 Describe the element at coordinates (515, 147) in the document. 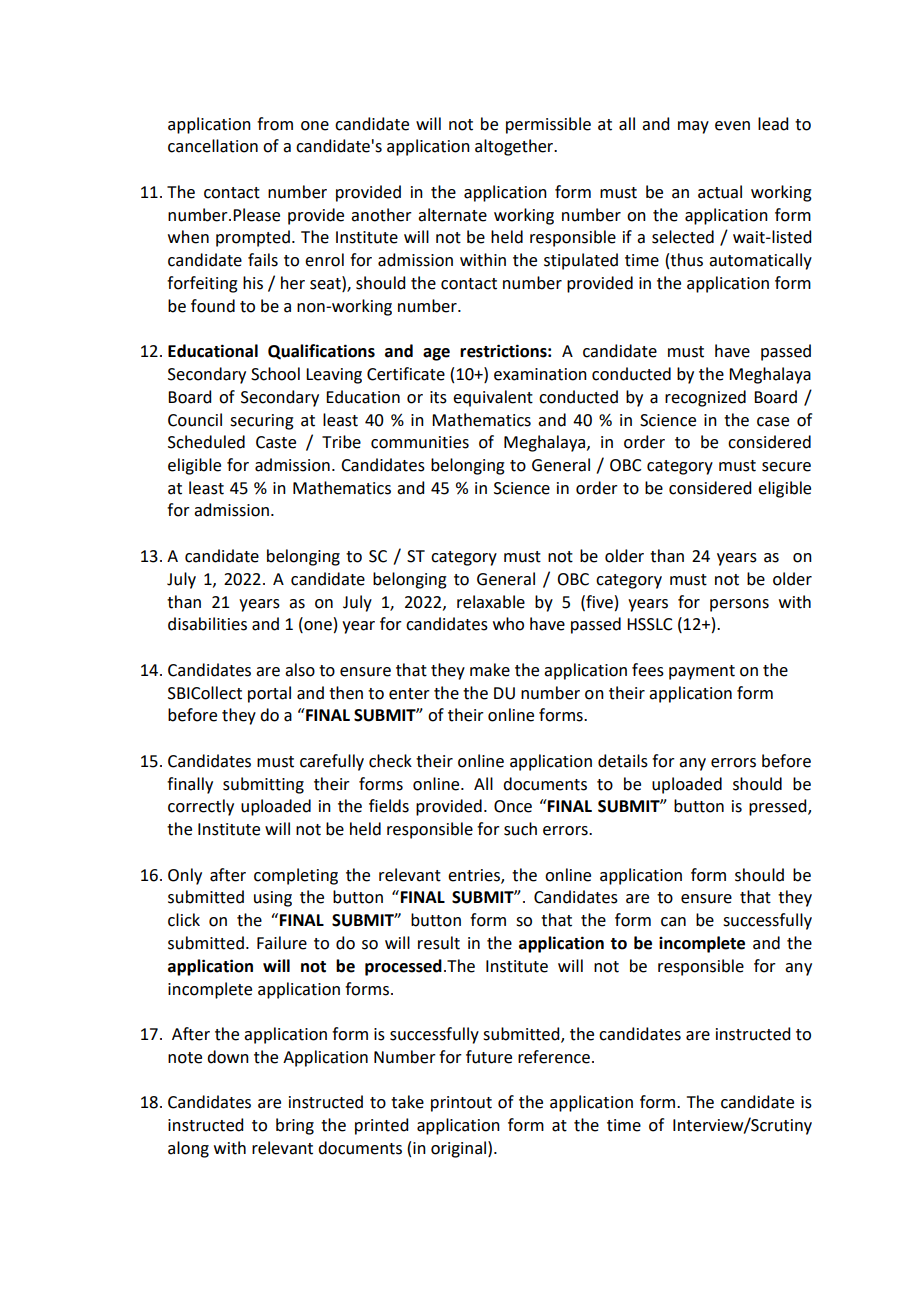

I see `altogether` at that location.
